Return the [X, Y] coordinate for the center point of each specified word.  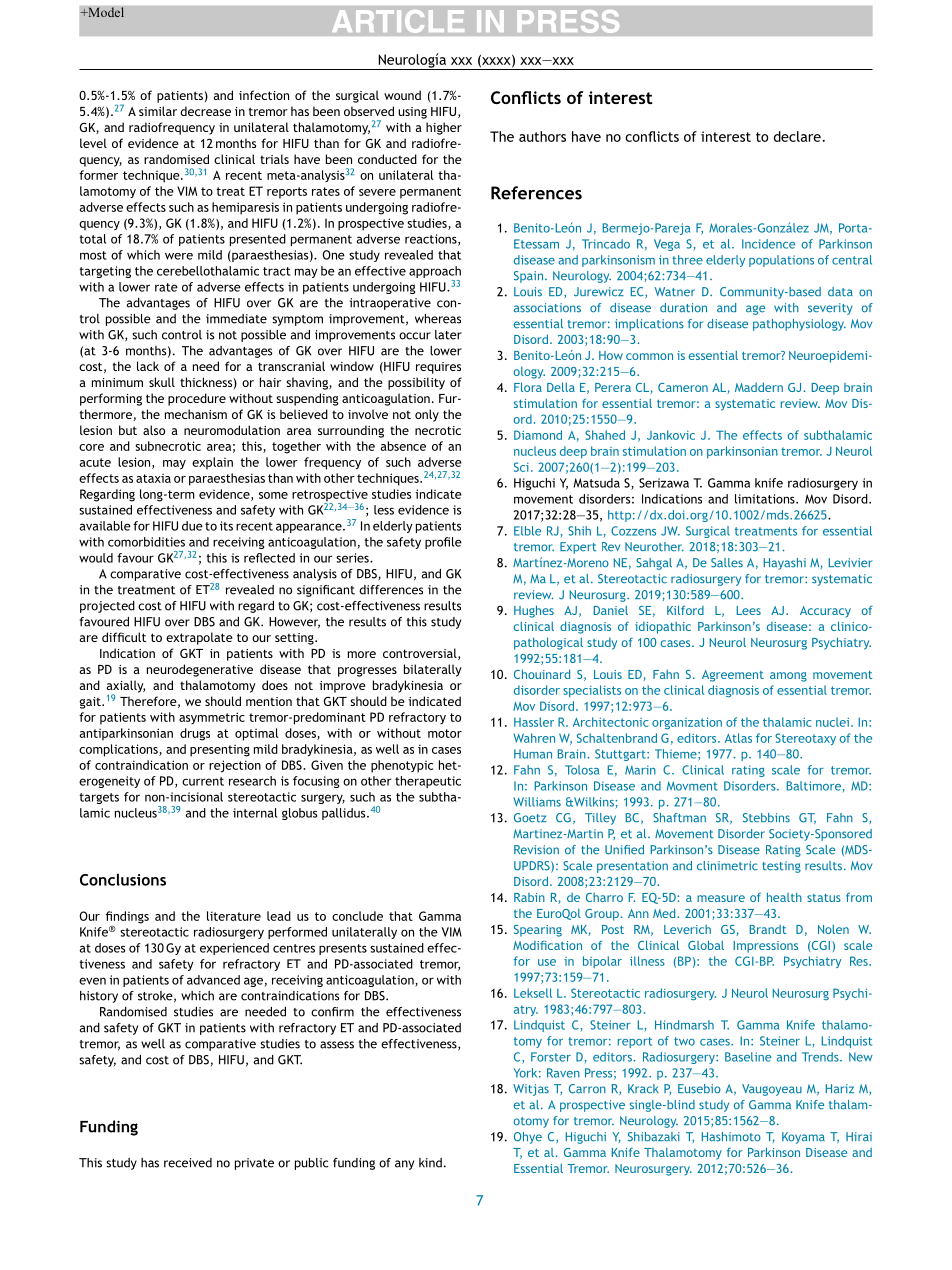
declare [797, 136]
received [188, 1163]
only [427, 415]
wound [402, 95]
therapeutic [428, 782]
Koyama [803, 1138]
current [203, 781]
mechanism [196, 414]
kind [430, 1163]
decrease [205, 111]
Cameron [683, 387]
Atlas [738, 738]
